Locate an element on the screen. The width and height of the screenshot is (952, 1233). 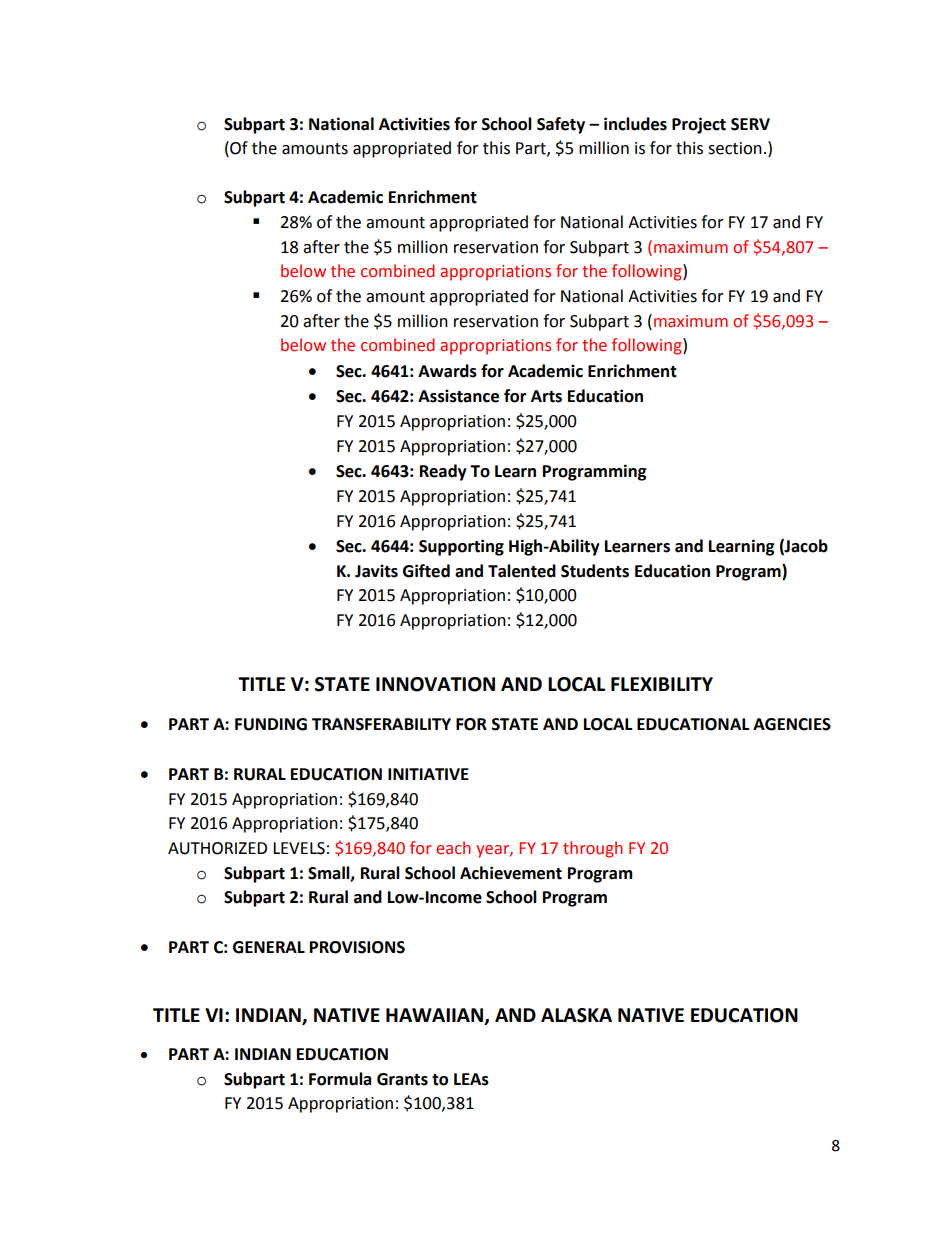
INITIATIVE is located at coordinates (428, 774).
